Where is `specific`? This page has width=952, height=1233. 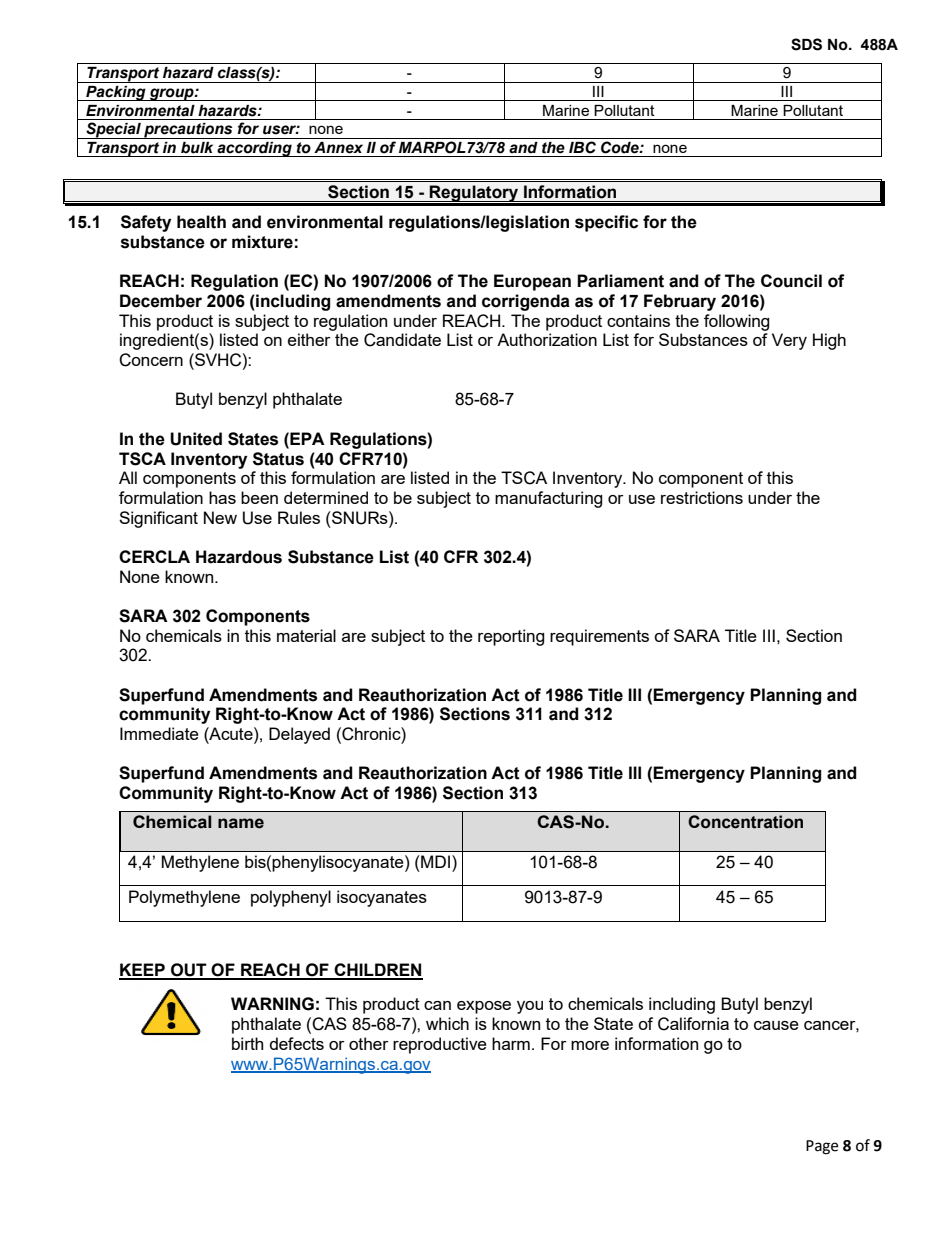
specific is located at coordinates (606, 223).
